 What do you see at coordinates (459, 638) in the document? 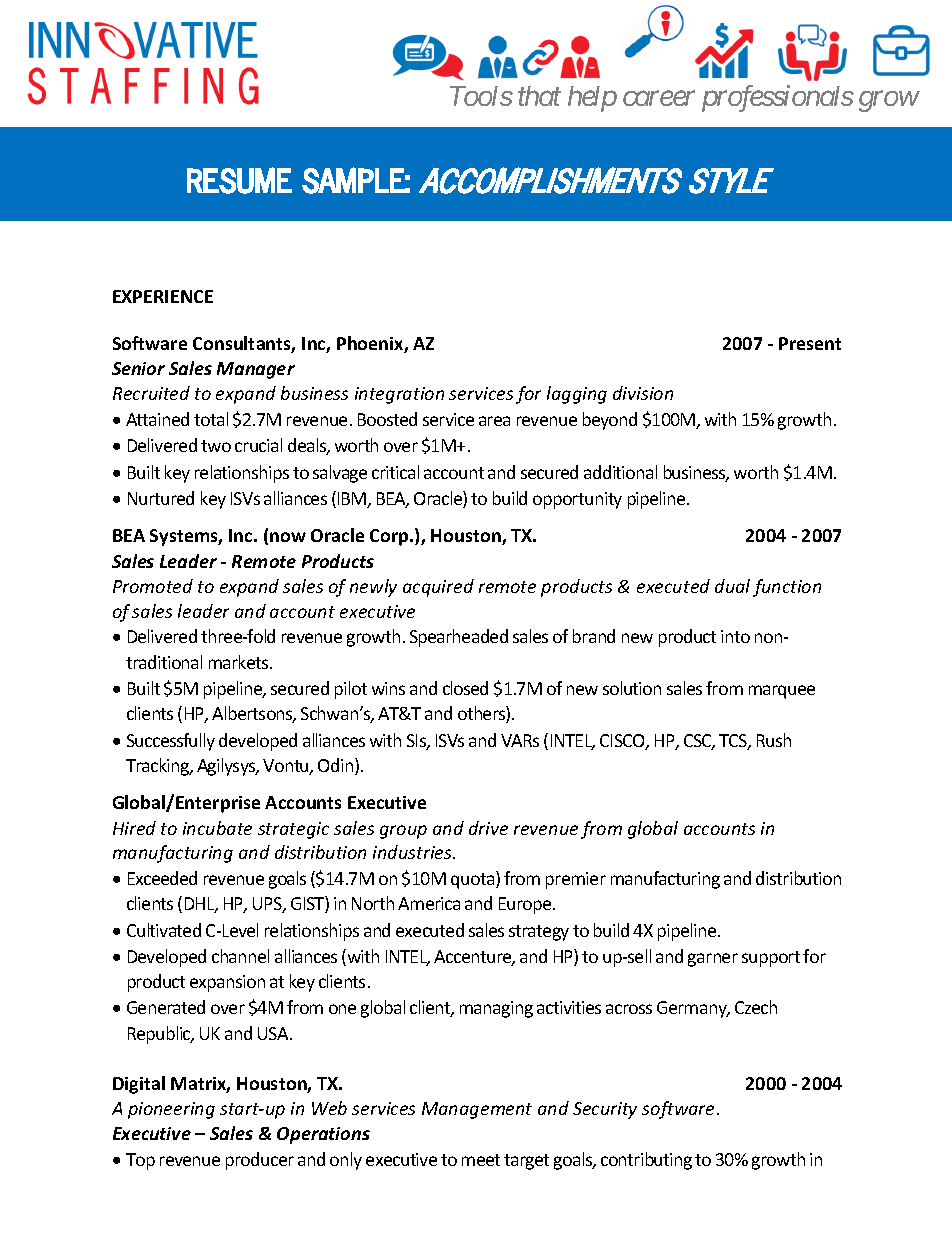
I see `Spearheaded` at bounding box center [459, 638].
